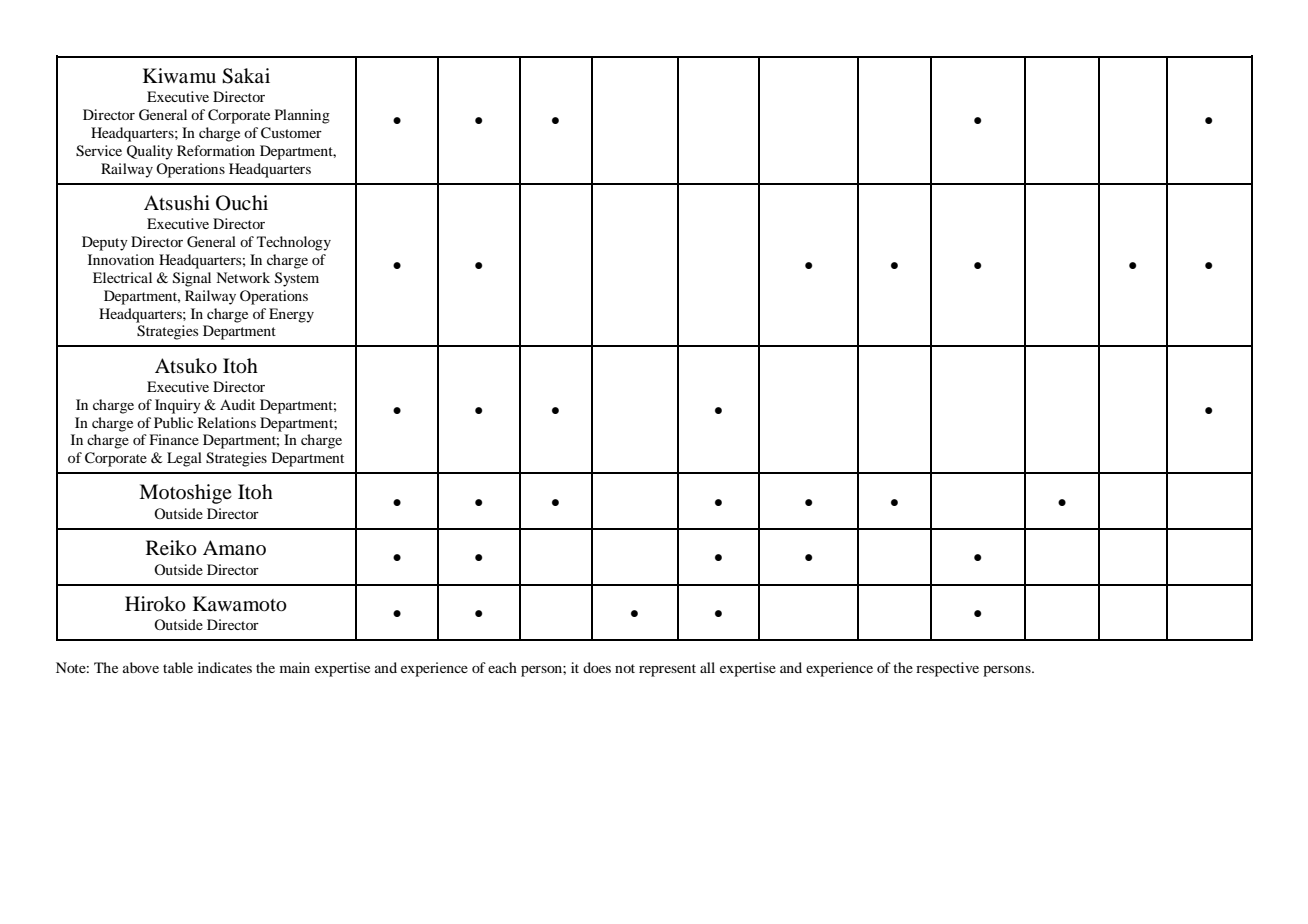 Image resolution: width=1308 pixels, height=924 pixels. Describe the element at coordinates (947, 669) in the document. I see `respective` at that location.
